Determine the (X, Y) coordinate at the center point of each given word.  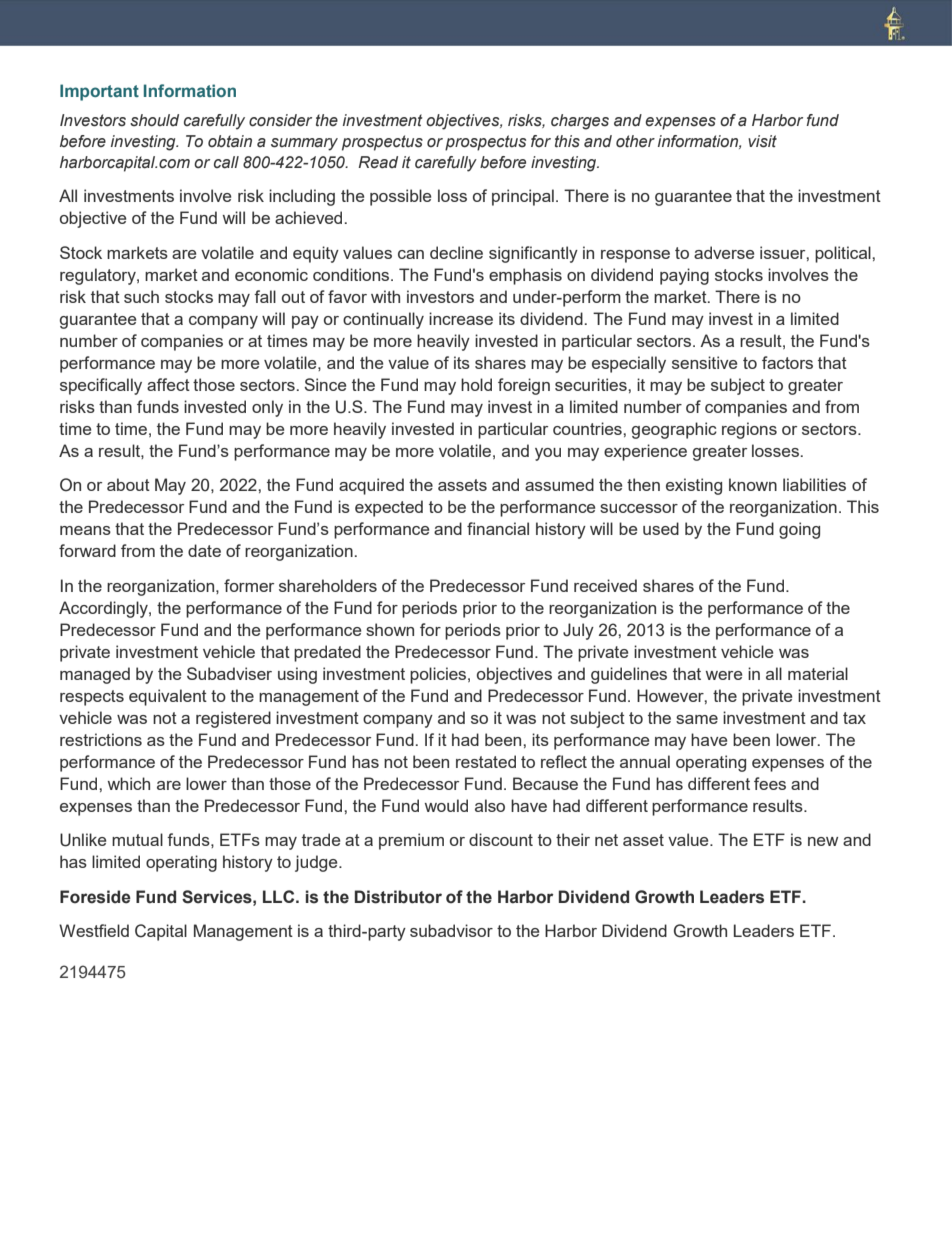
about (128, 484)
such (141, 296)
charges (580, 122)
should (154, 120)
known (753, 484)
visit (762, 141)
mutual (137, 839)
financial (498, 528)
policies (439, 675)
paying (684, 276)
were (724, 675)
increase (461, 318)
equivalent (168, 697)
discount (501, 839)
